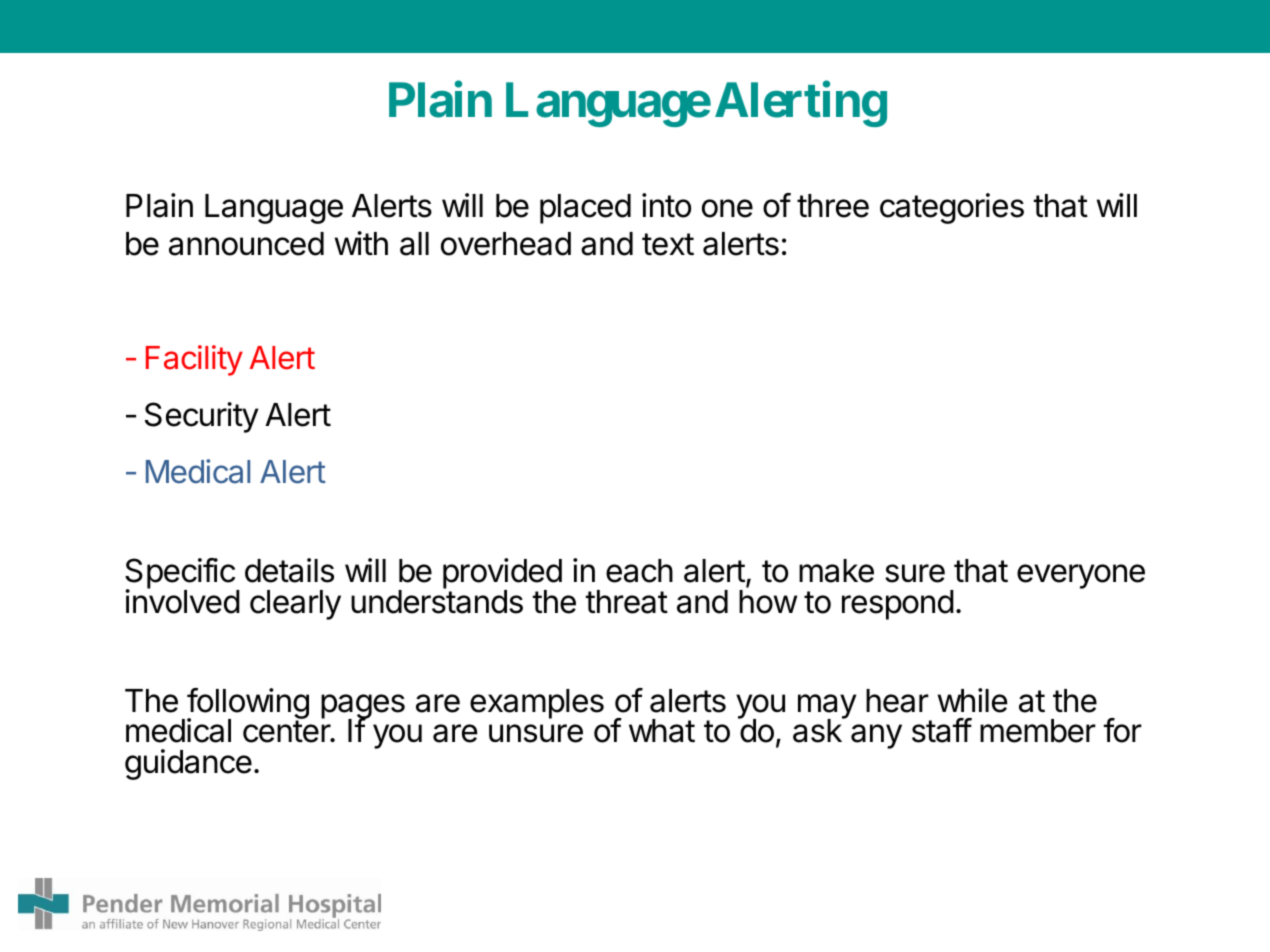 This document has height=952, width=1270. What do you see at coordinates (952, 208) in the document?
I see `categories` at bounding box center [952, 208].
